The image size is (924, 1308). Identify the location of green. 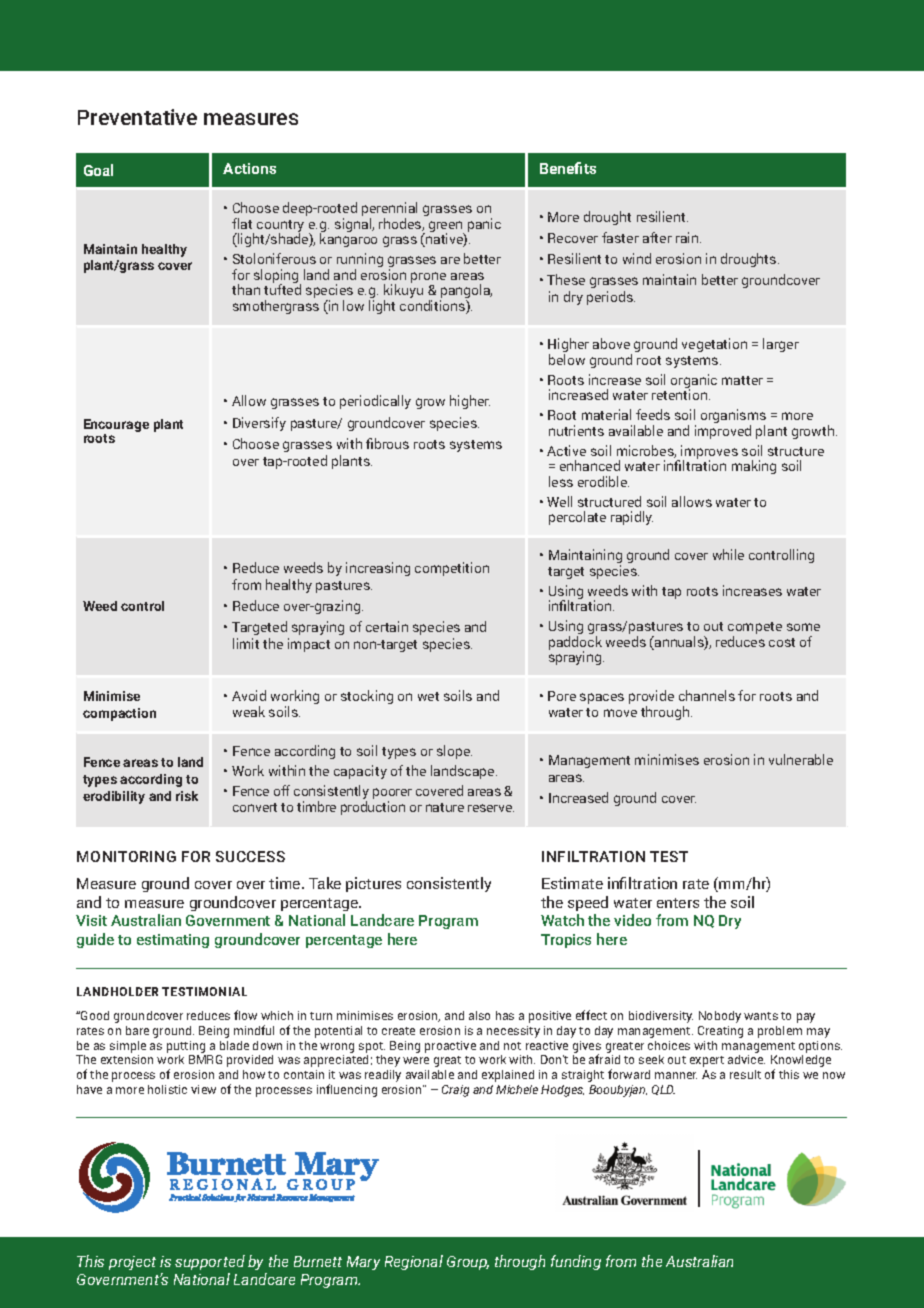
(447, 228).
